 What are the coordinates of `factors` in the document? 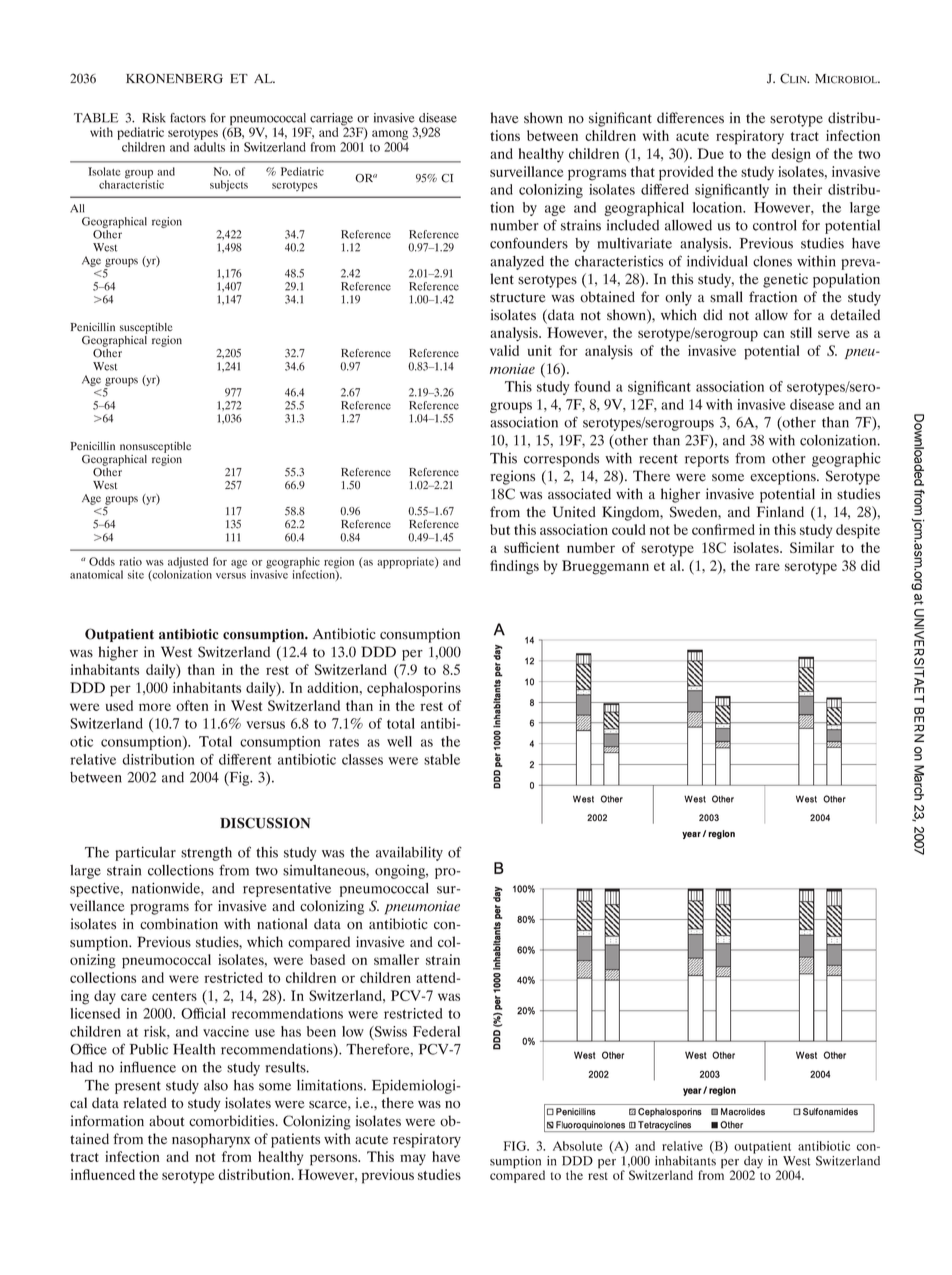 It's located at (188, 118).
